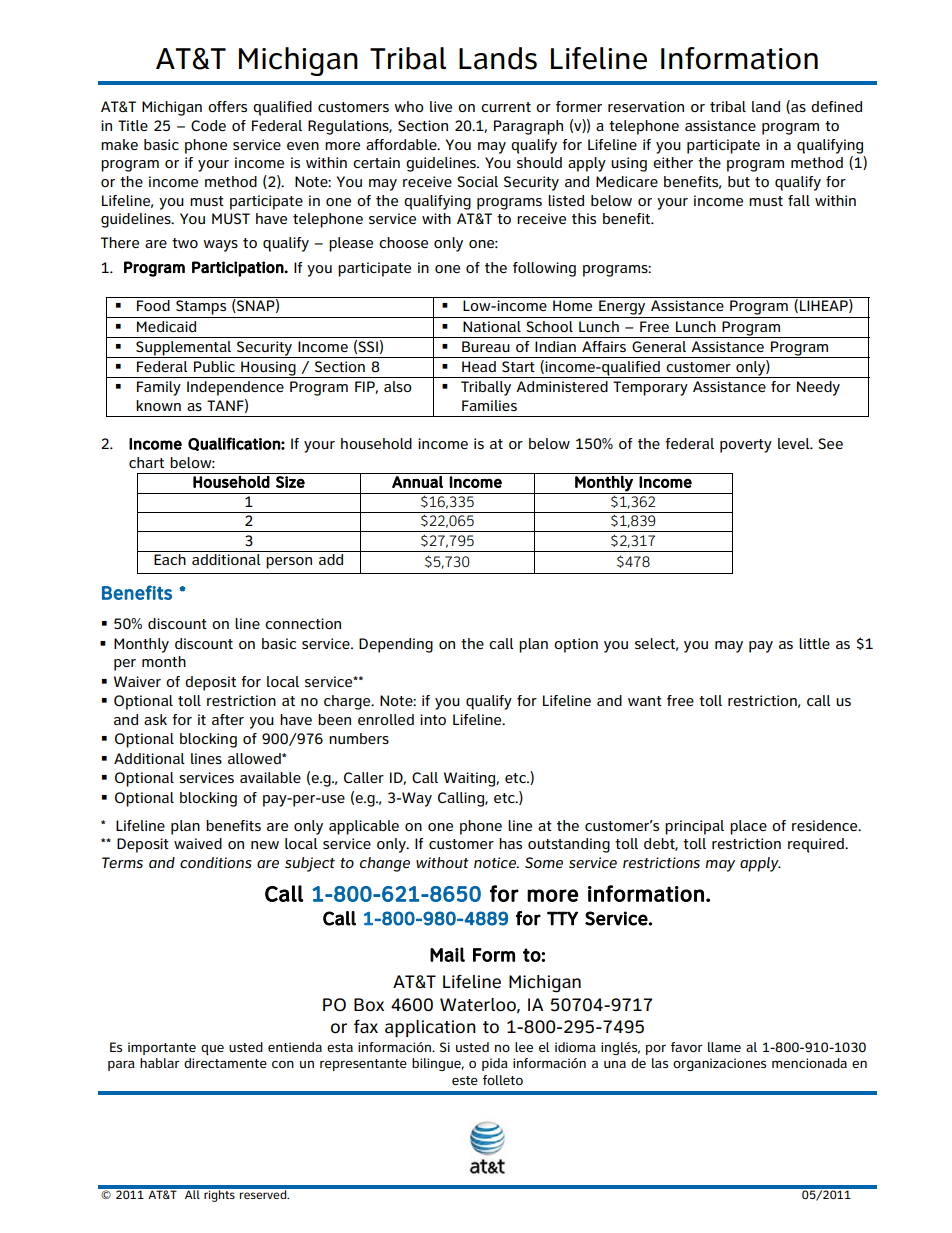 This document has height=1233, width=952. I want to click on but, so click(739, 181).
